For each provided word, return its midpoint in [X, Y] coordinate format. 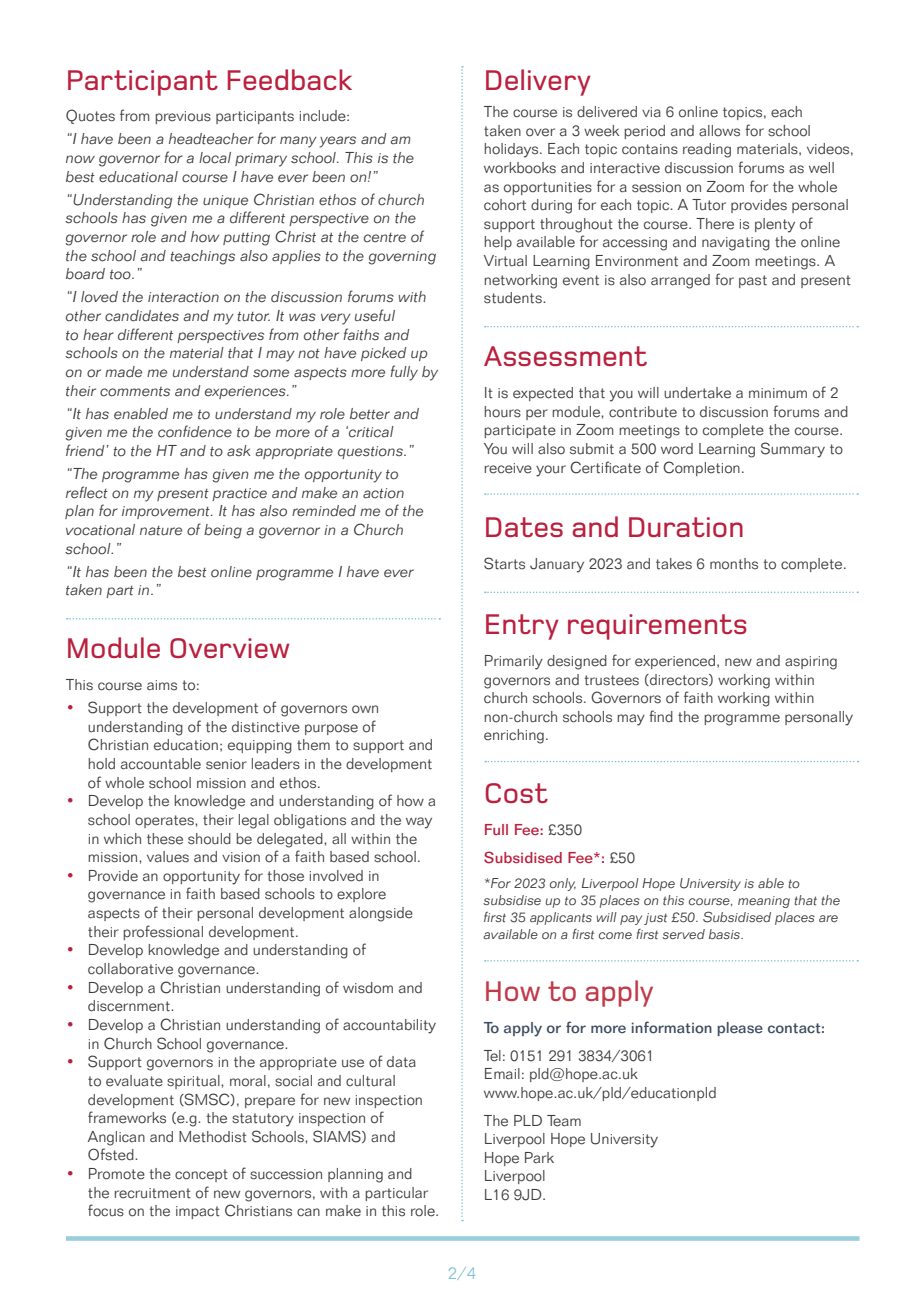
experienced [675, 662]
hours [502, 412]
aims [162, 685]
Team [564, 1121]
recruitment [153, 1193]
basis [726, 934]
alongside [381, 914]
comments [135, 392]
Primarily [514, 662]
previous [183, 117]
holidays [512, 150]
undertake [697, 393]
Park [539, 1157]
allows [719, 131]
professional [163, 932]
